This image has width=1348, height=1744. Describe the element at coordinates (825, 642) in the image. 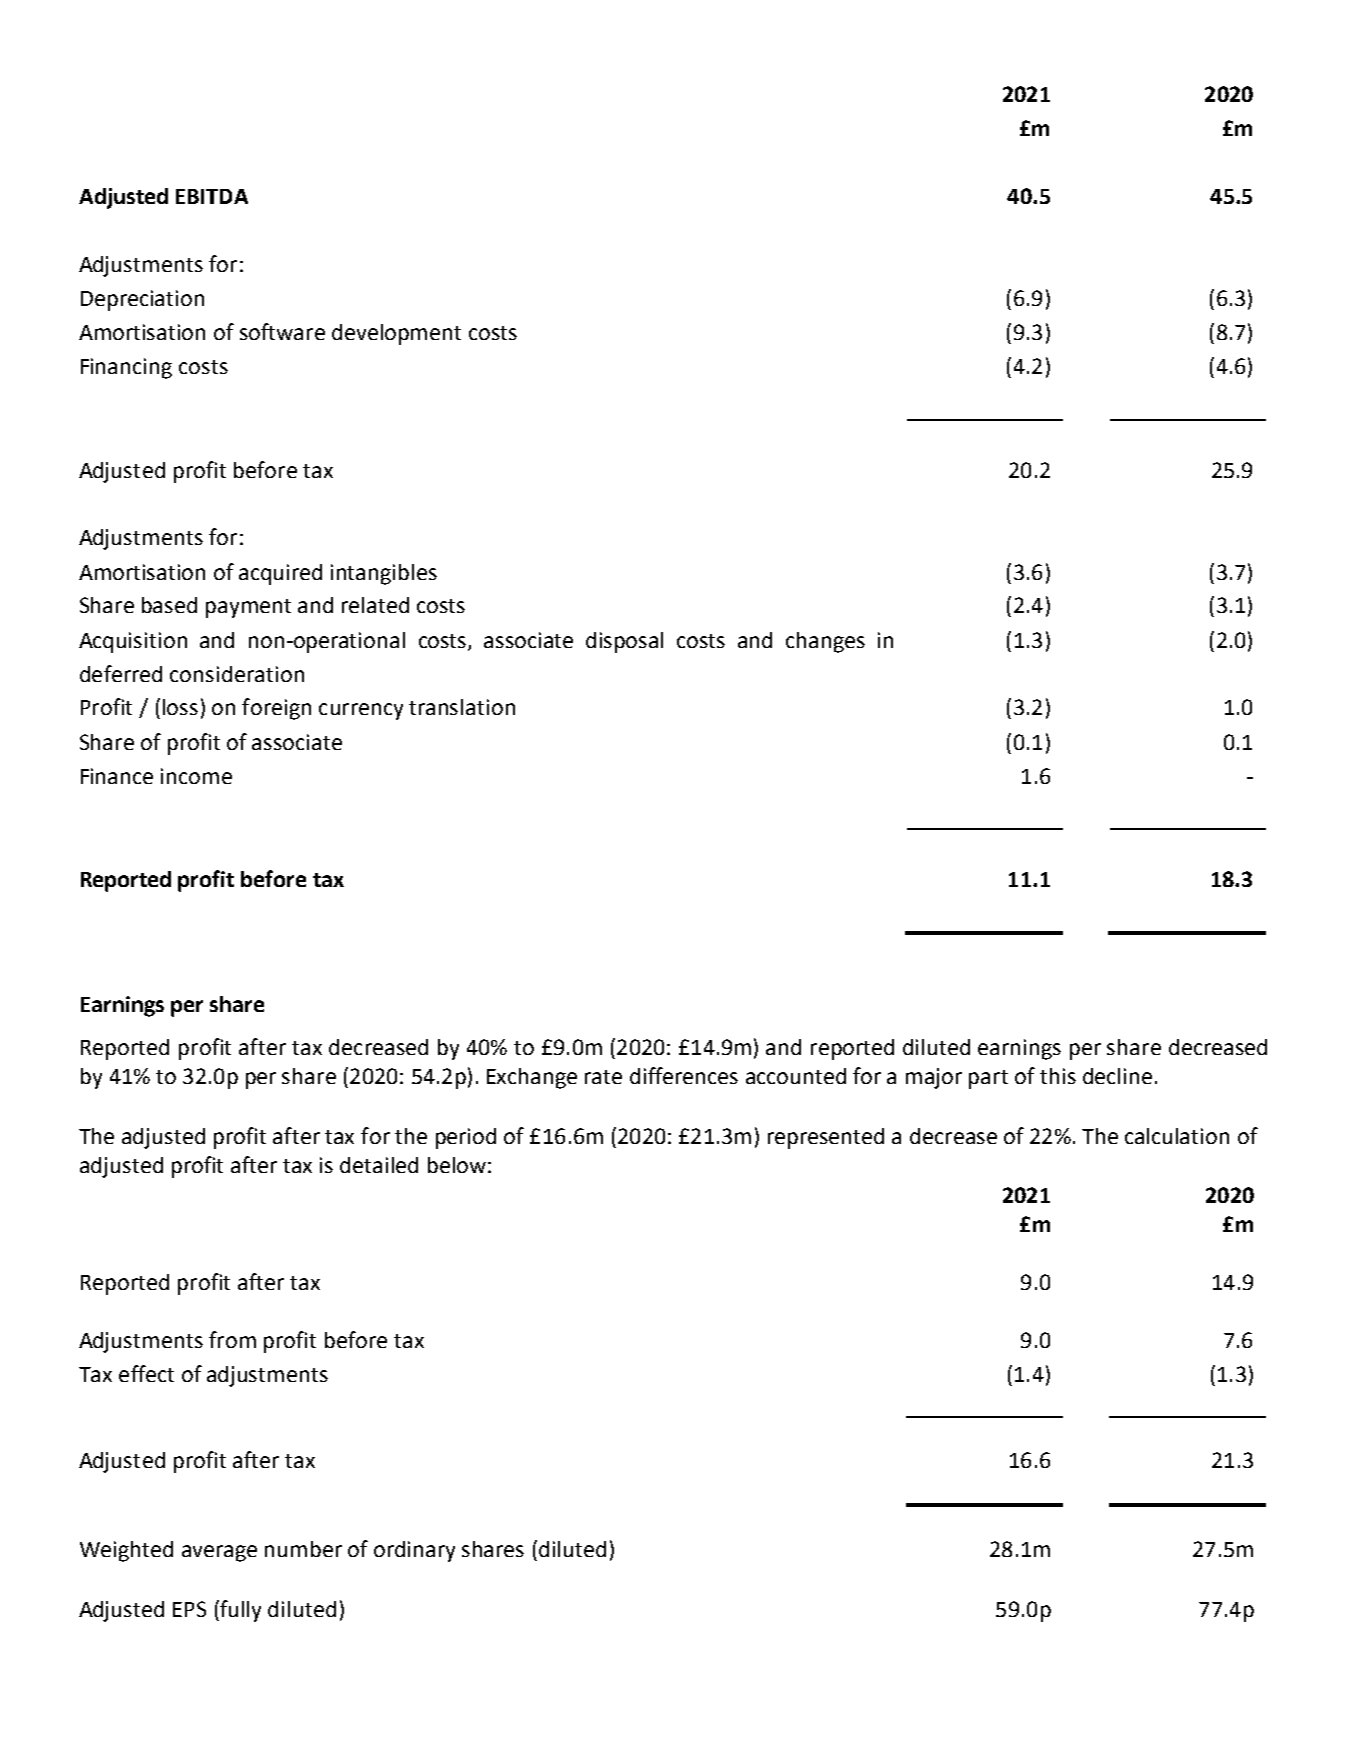

I see `changes` at that location.
